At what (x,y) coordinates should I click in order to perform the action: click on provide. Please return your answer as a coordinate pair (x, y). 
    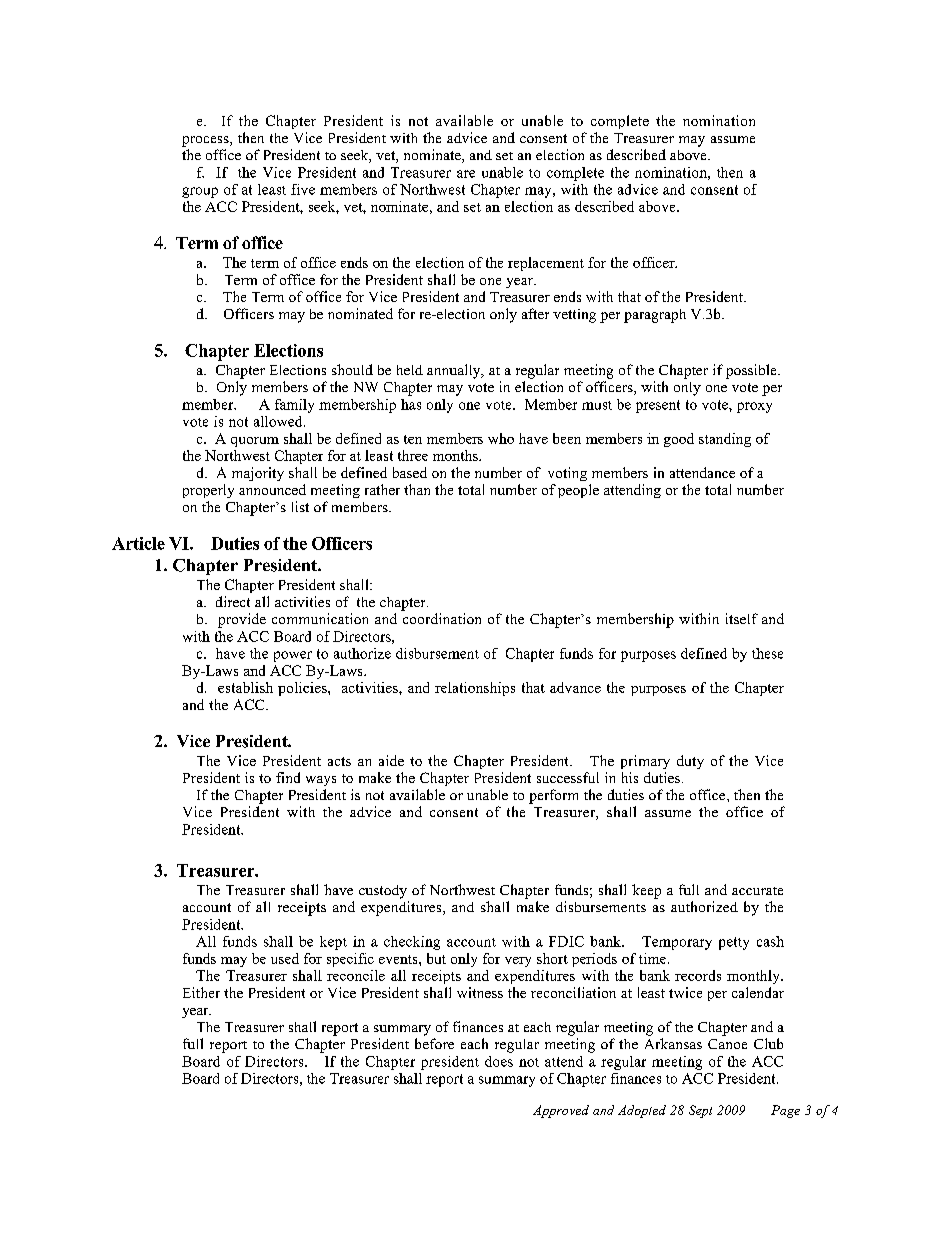
    Looking at the image, I should click on (242, 620).
